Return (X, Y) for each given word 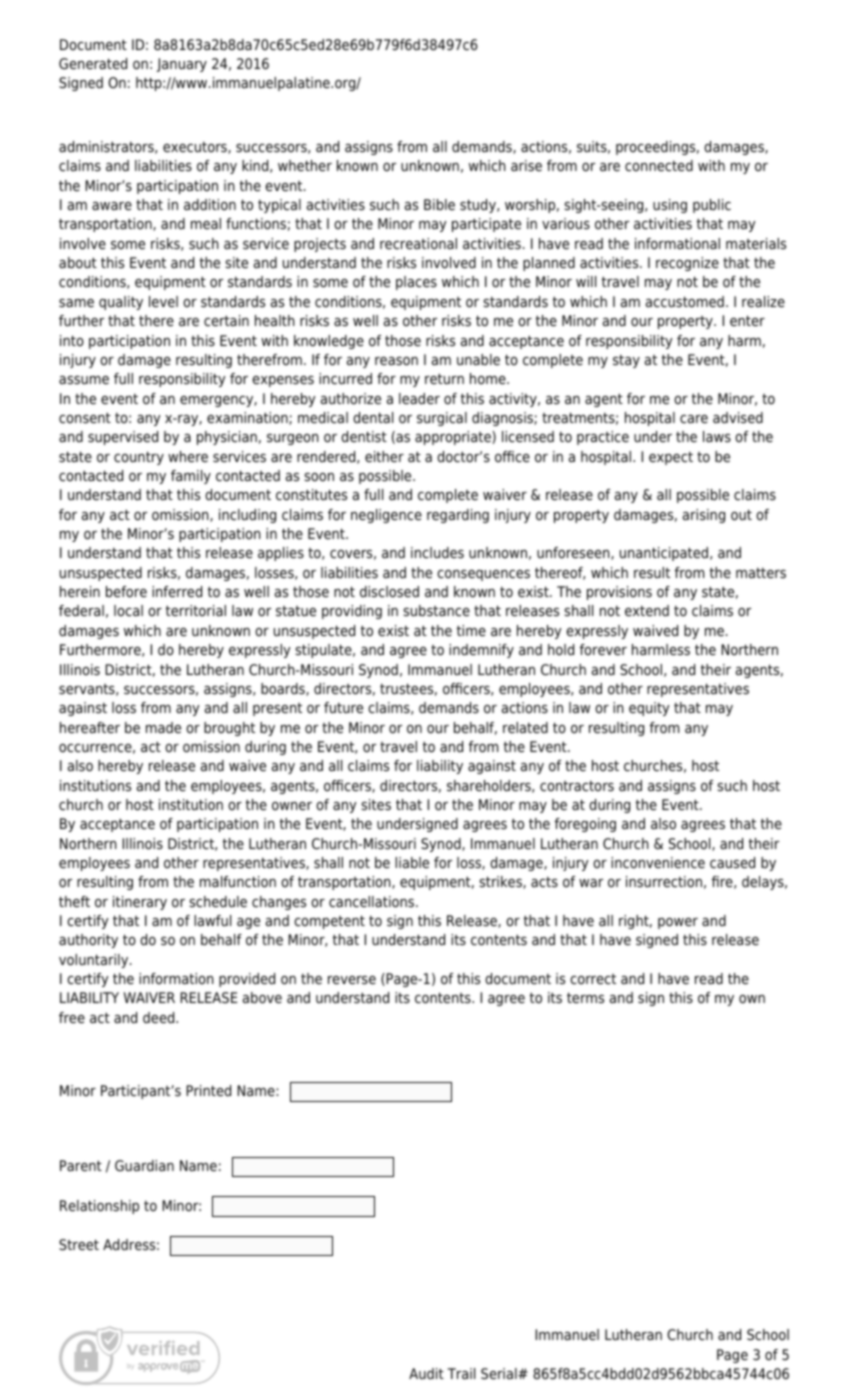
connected (659, 166)
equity (649, 709)
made (163, 727)
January (182, 65)
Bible (439, 204)
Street (79, 1244)
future (343, 707)
